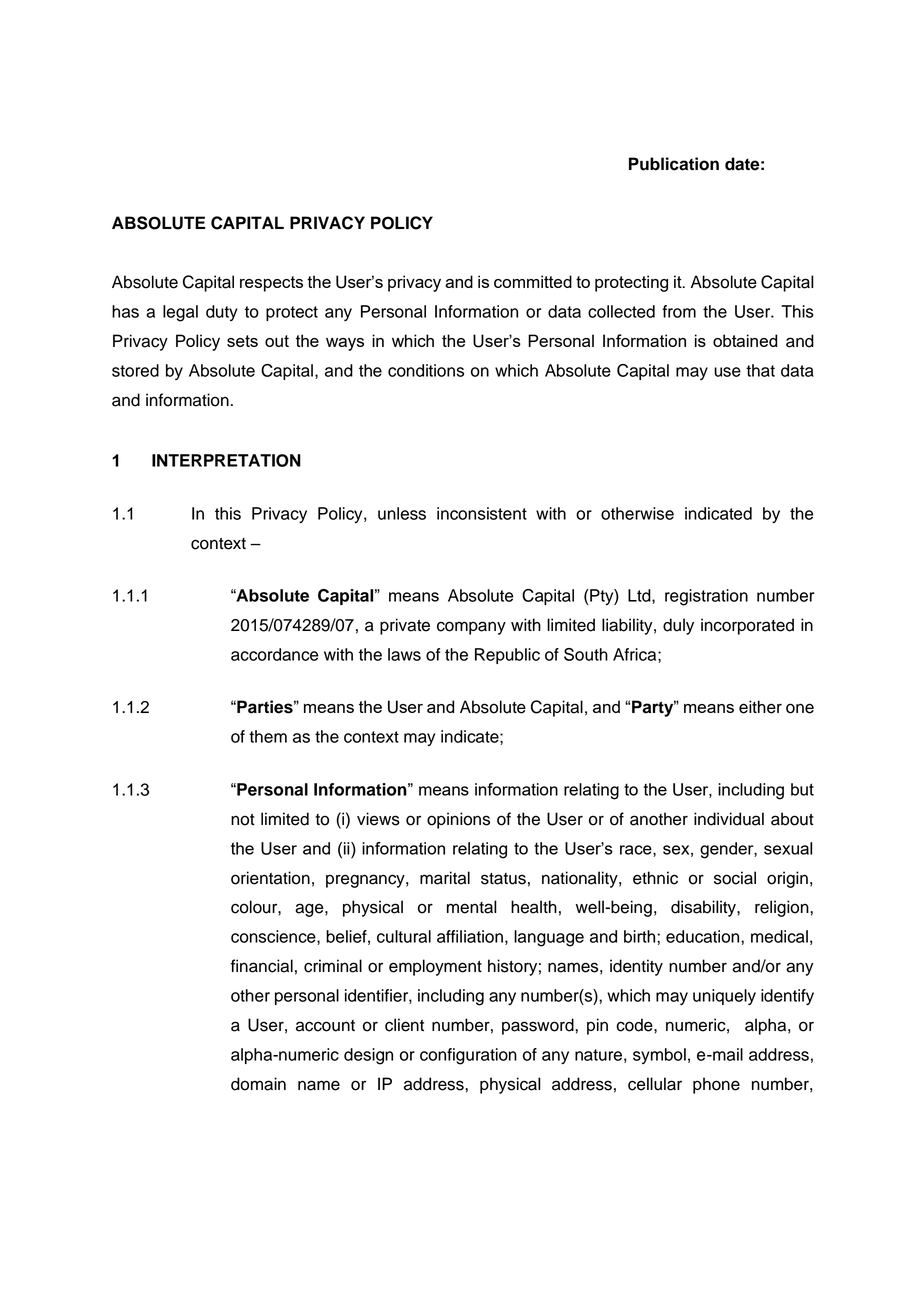 This document has height=1307, width=924. Describe the element at coordinates (533, 281) in the document. I see `committed` at that location.
